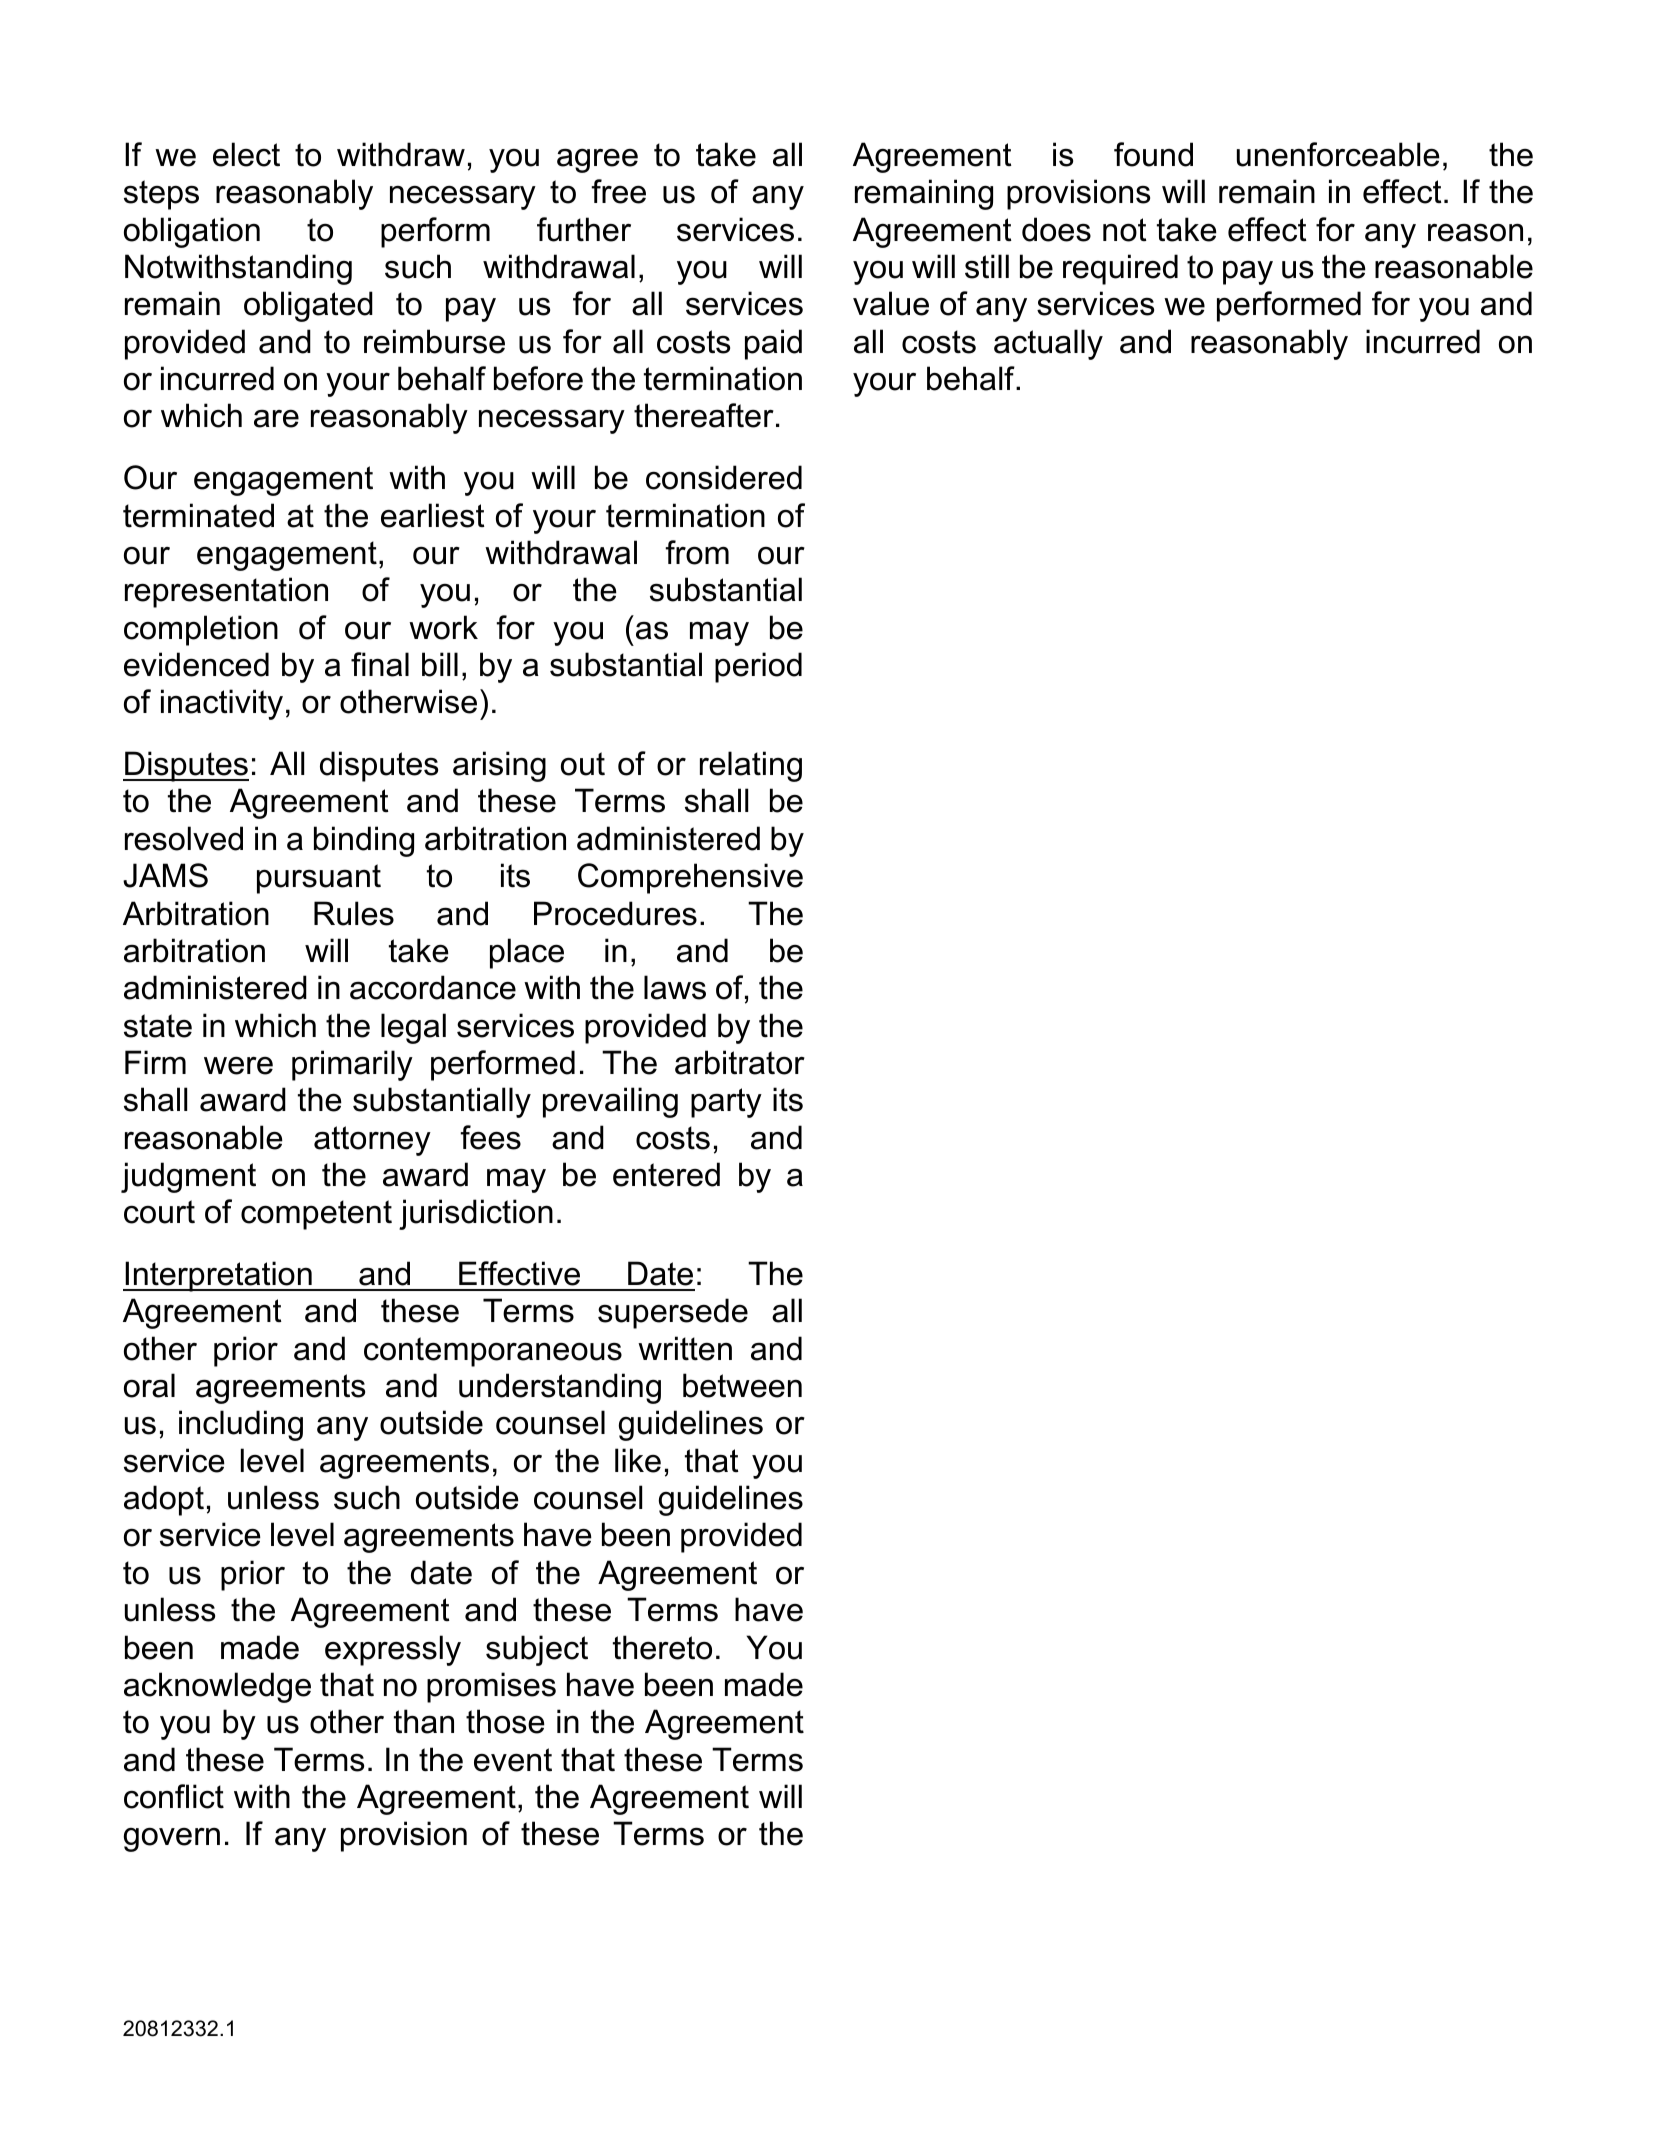 Image resolution: width=1657 pixels, height=2144 pixels. Describe the element at coordinates (174, 1796) in the page. I see `conflict` at that location.
